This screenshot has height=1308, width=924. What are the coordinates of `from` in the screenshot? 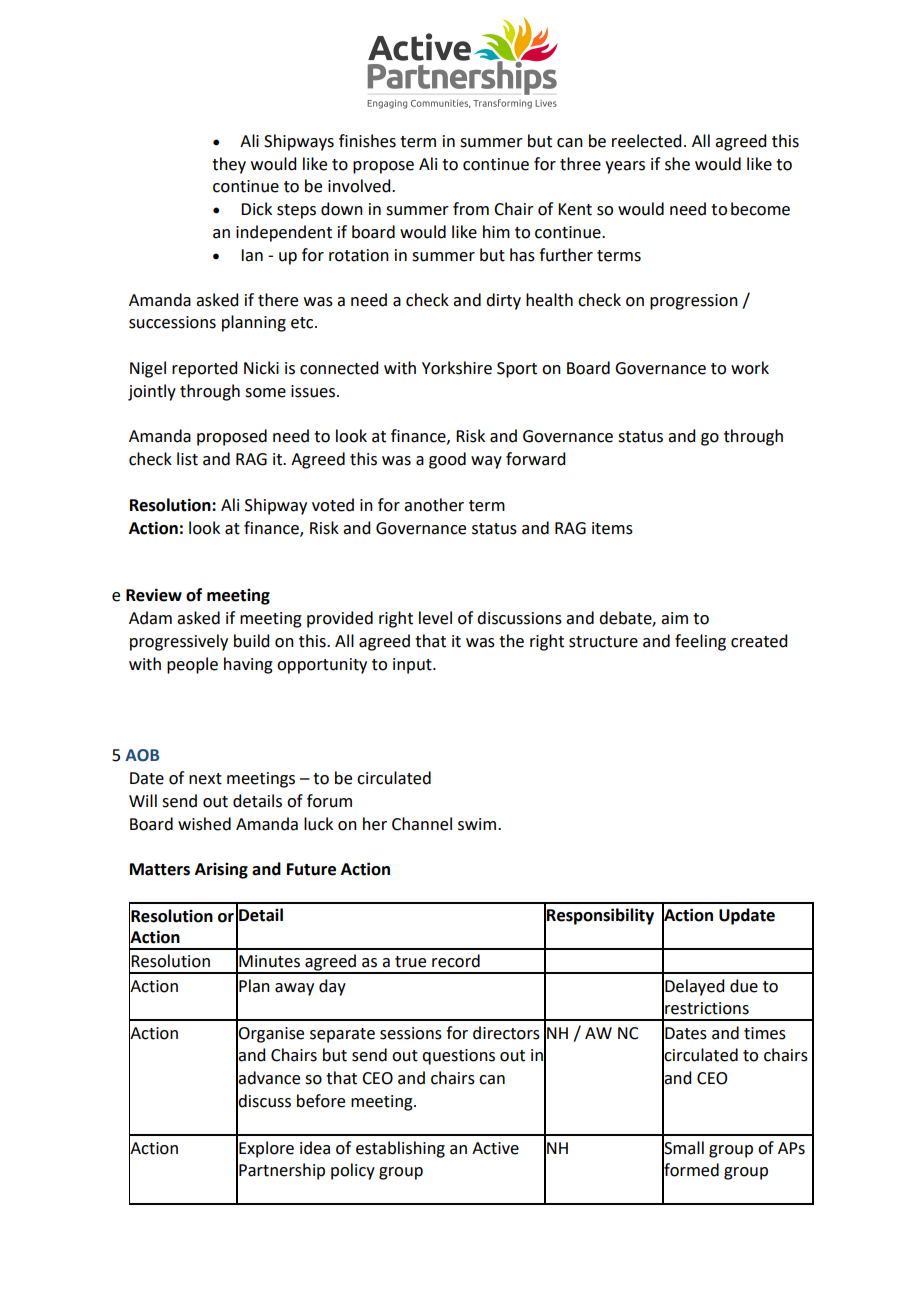 It's located at (471, 209).
